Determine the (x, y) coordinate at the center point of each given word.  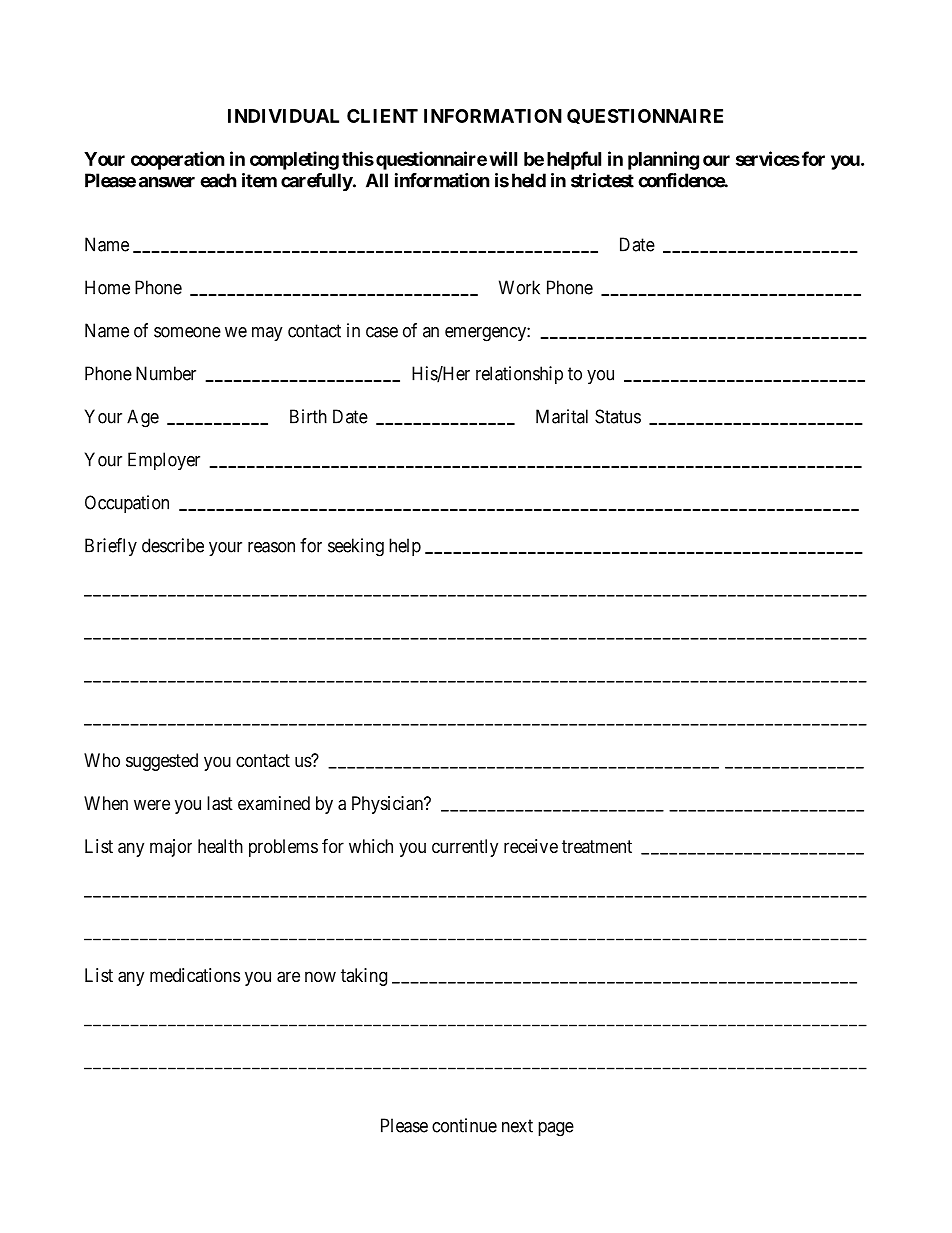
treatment (597, 846)
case (382, 332)
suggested (162, 762)
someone (187, 332)
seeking (356, 547)
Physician (388, 805)
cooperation (178, 160)
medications (195, 975)
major (171, 848)
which (371, 846)
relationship (519, 375)
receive (531, 846)
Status (618, 416)
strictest (602, 180)
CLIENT (382, 116)
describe (173, 545)
